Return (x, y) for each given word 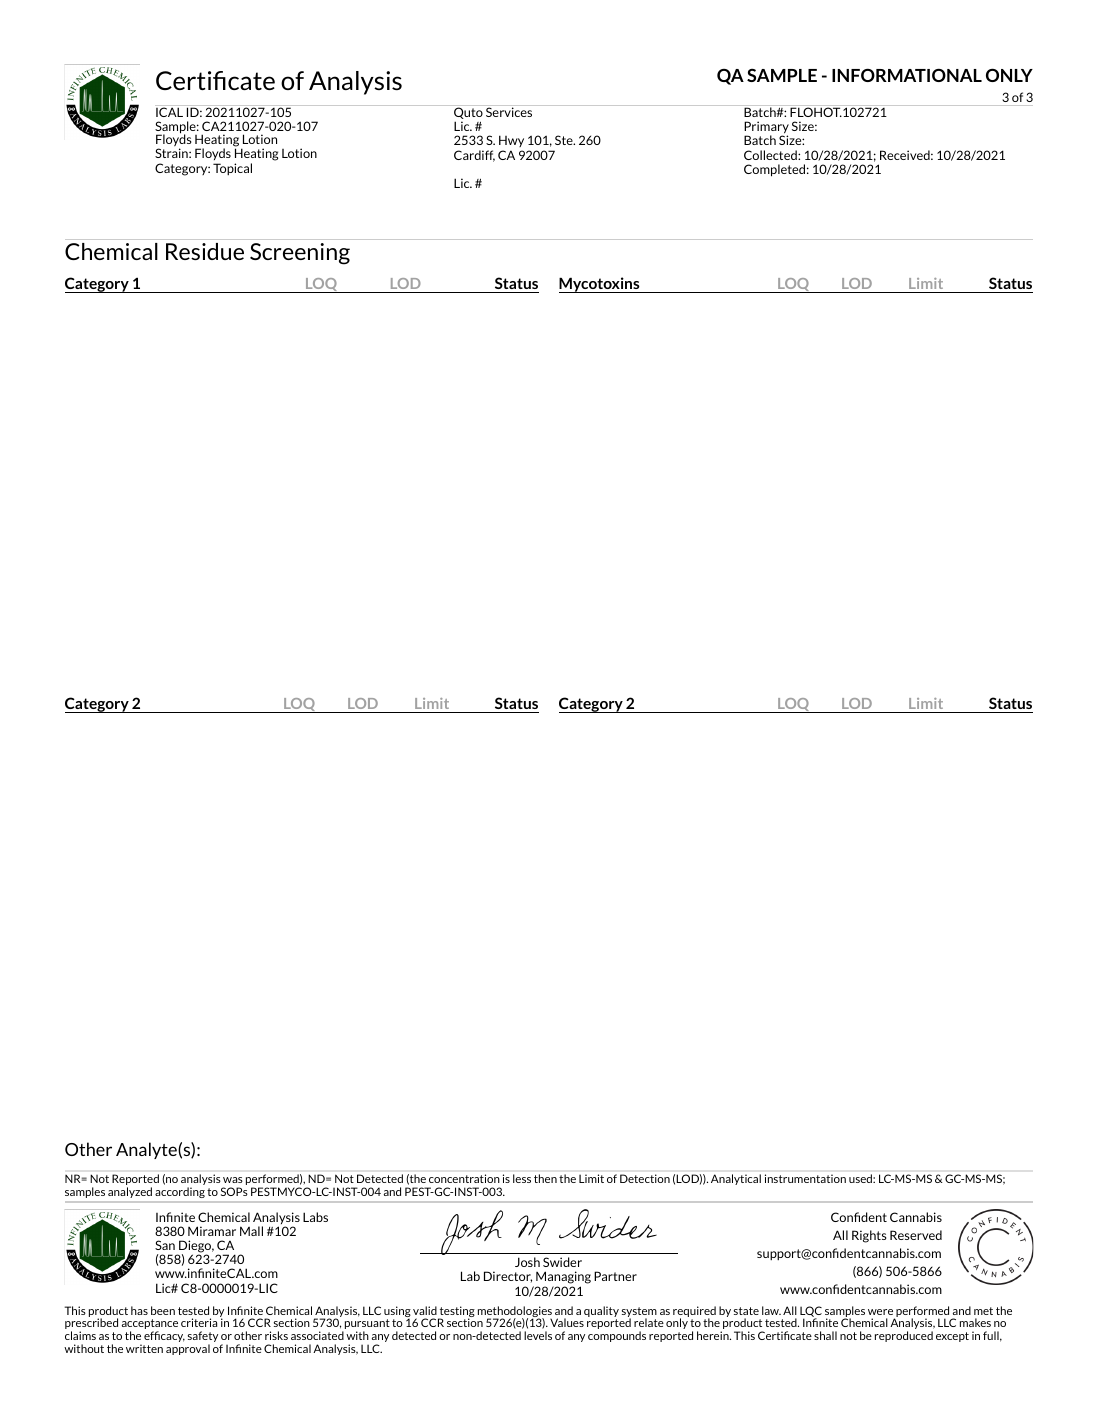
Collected (771, 155)
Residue (205, 251)
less (522, 1178)
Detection (645, 1178)
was (233, 1180)
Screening (300, 254)
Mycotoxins (600, 285)
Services (509, 112)
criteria (199, 1322)
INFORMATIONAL (907, 75)
